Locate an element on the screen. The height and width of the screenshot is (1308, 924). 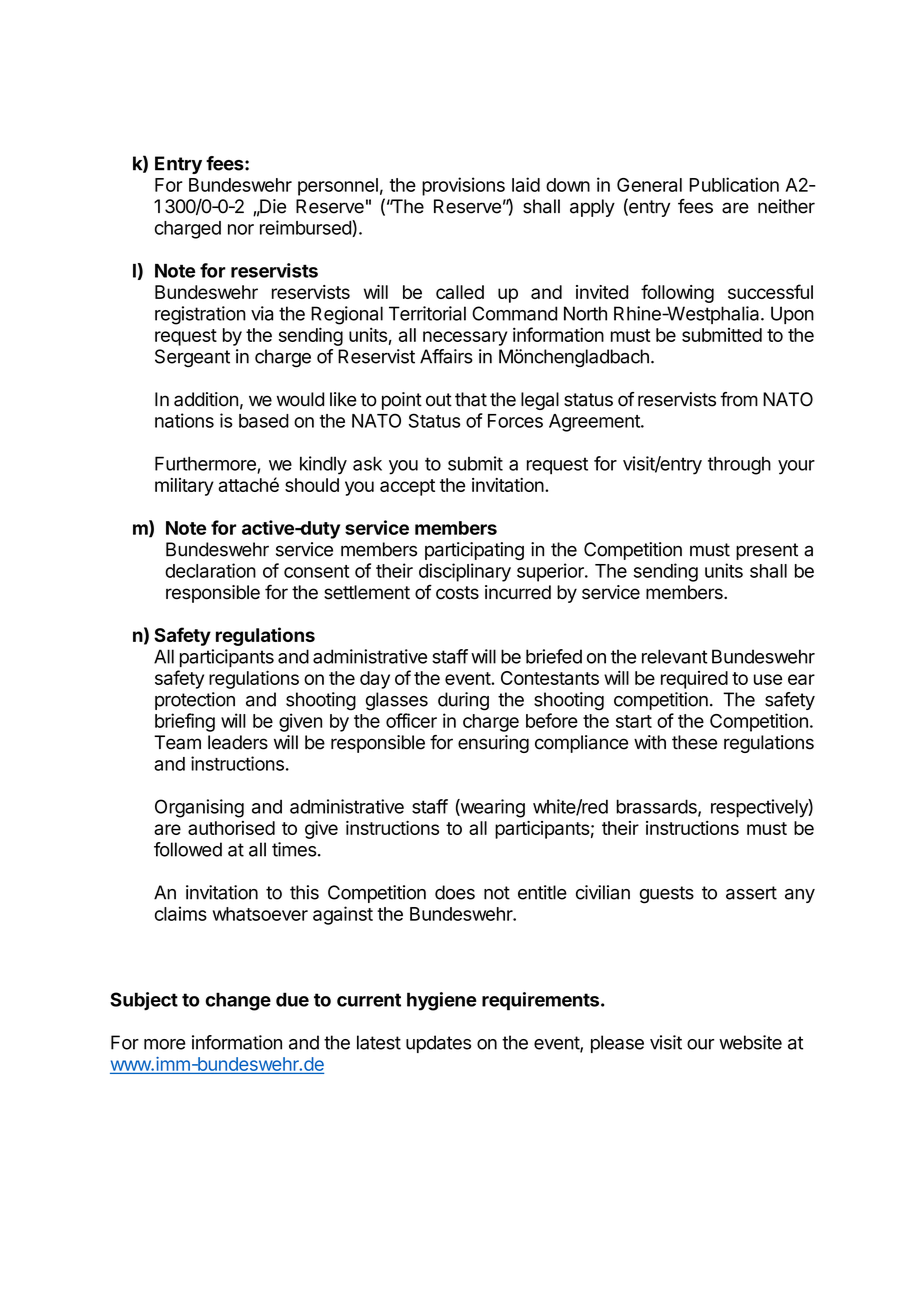
costs is located at coordinates (457, 593).
